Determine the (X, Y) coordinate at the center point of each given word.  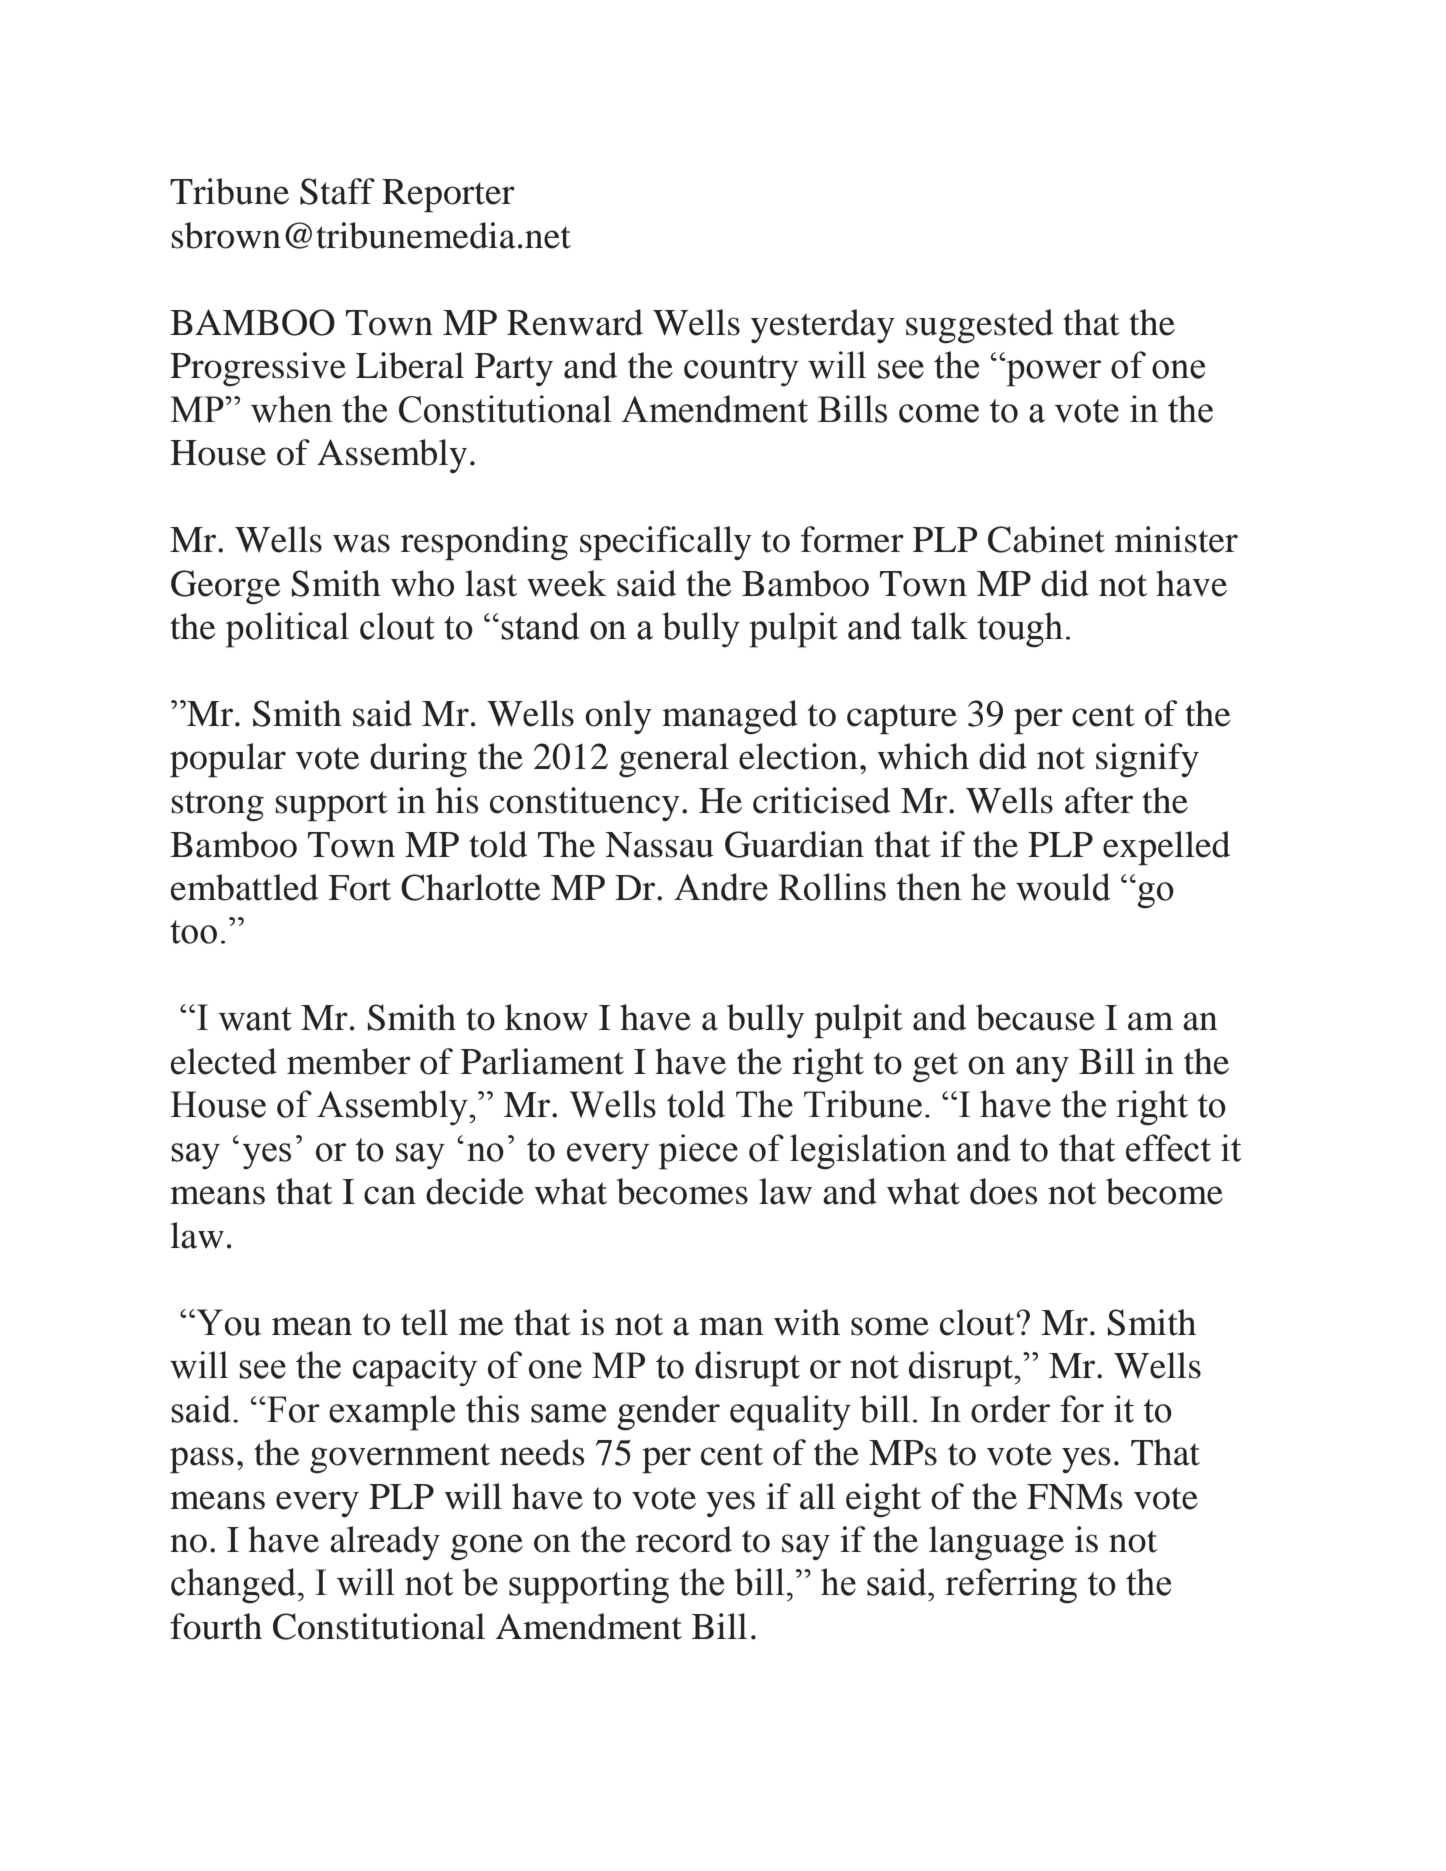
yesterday (823, 326)
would (1063, 887)
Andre (721, 887)
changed (235, 1586)
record (684, 1539)
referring (1011, 1586)
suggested (979, 326)
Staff (337, 191)
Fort (359, 888)
